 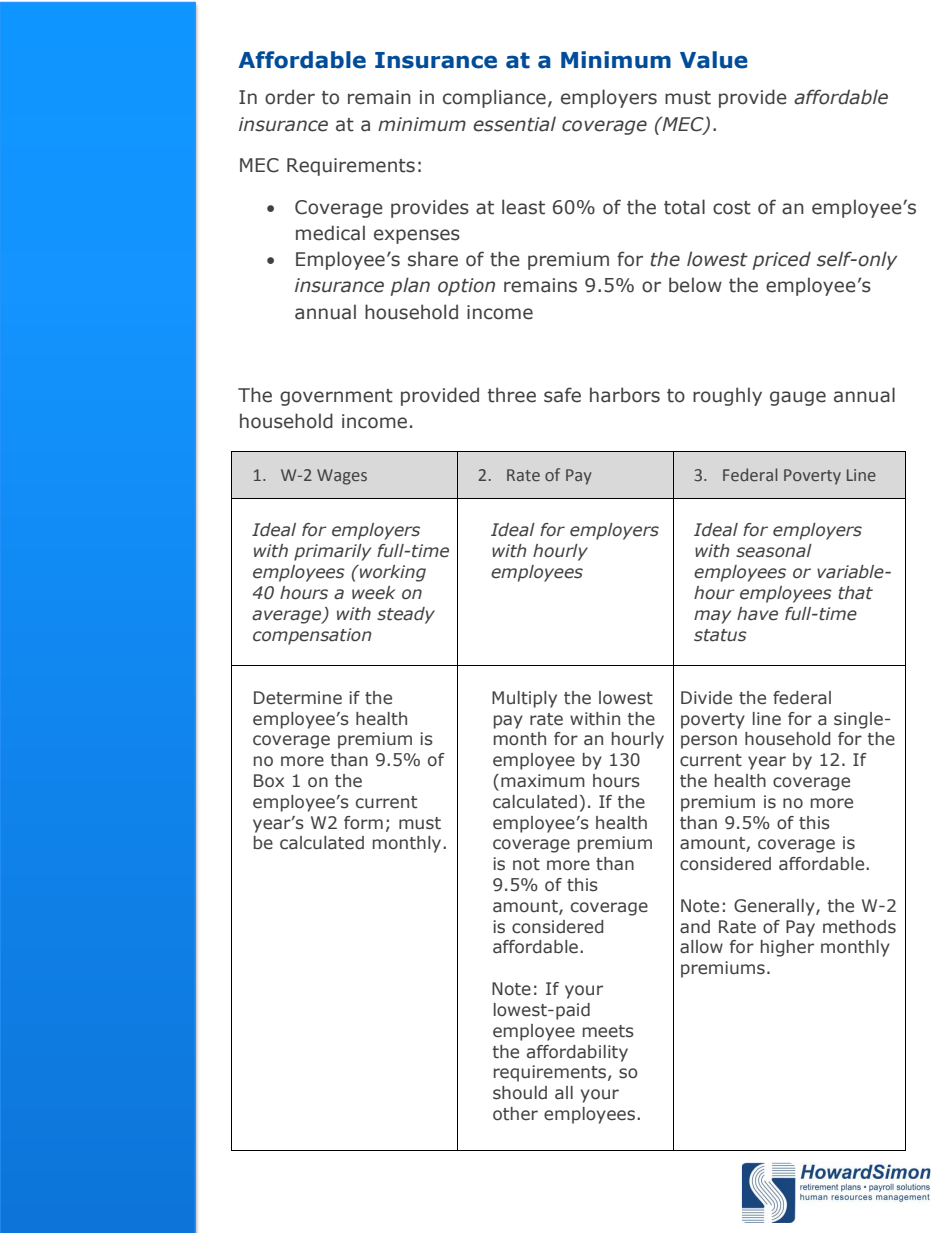 What do you see at coordinates (714, 60) in the screenshot?
I see `Value` at bounding box center [714, 60].
